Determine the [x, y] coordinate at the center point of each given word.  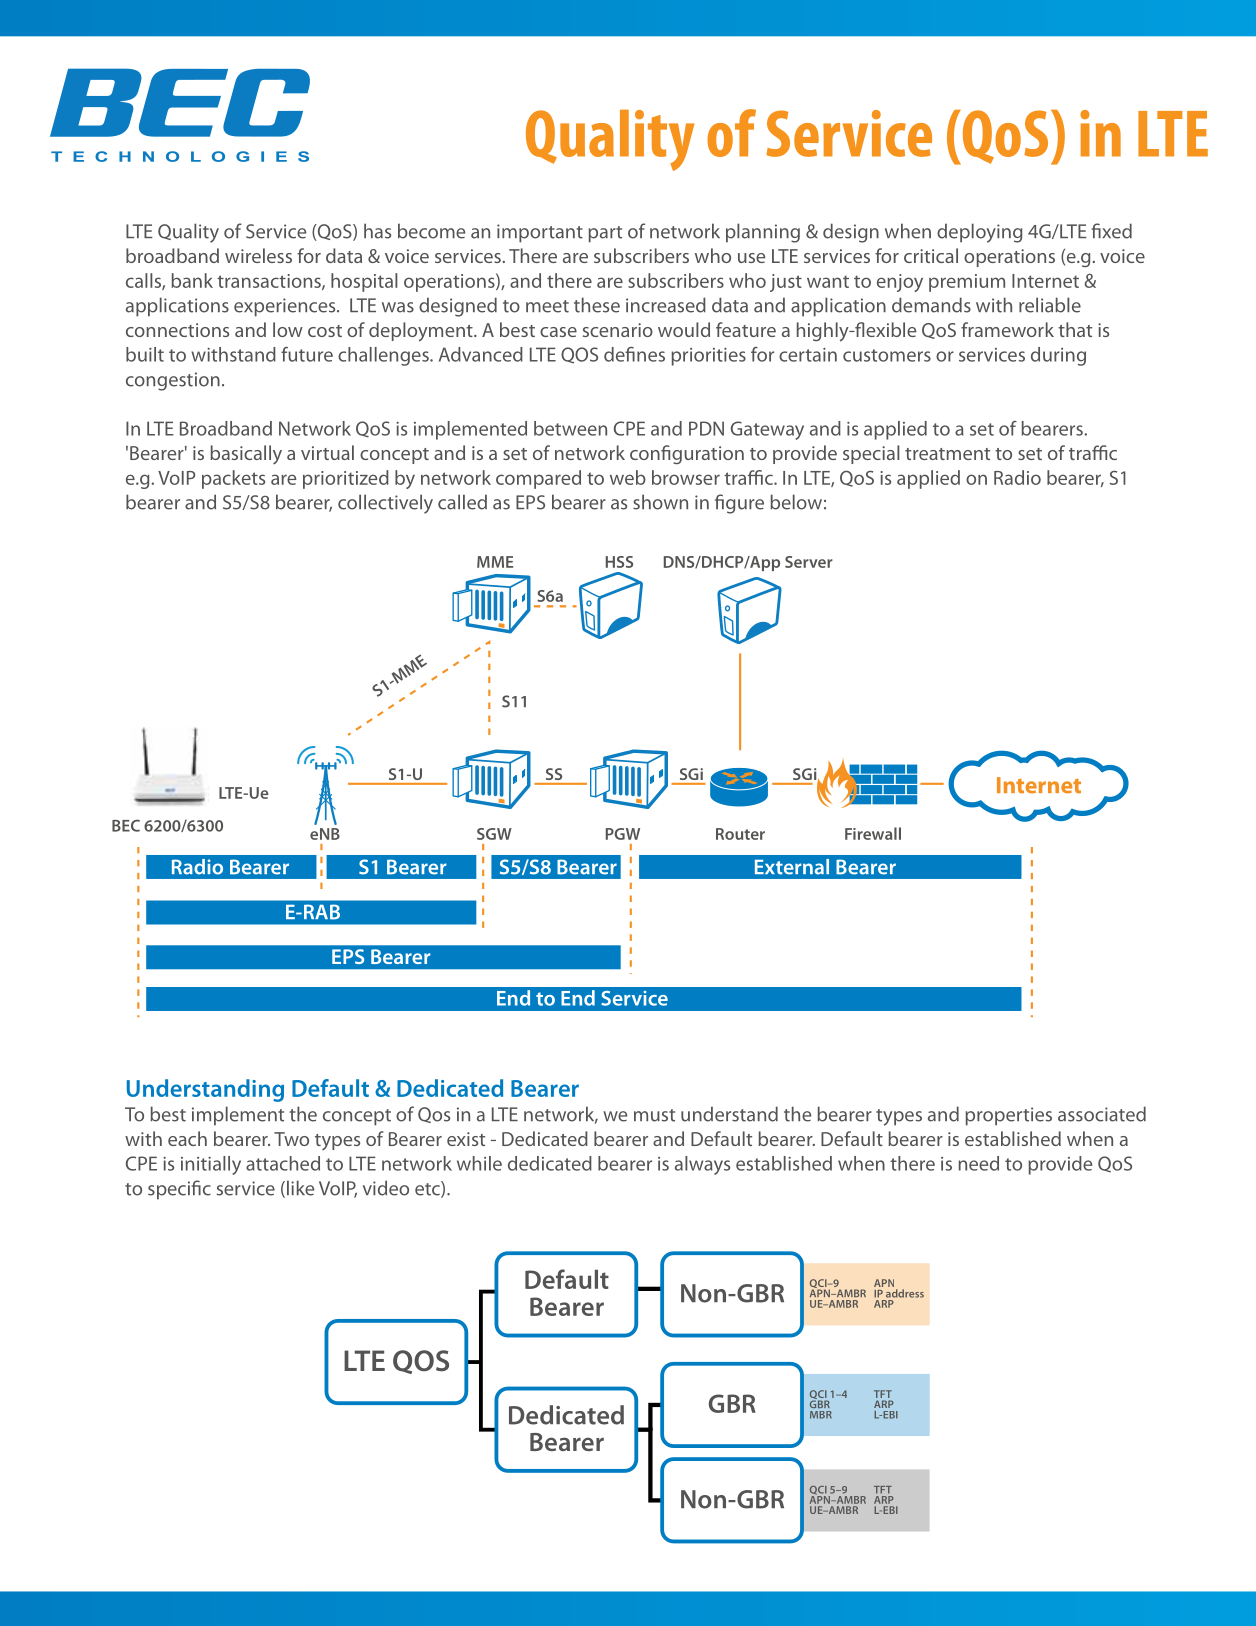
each [187, 1138]
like [300, 1188]
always [702, 1165]
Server [809, 562]
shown [660, 502]
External [792, 867]
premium [967, 283]
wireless [258, 255]
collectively [385, 504]
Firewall [873, 833]
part [605, 234]
